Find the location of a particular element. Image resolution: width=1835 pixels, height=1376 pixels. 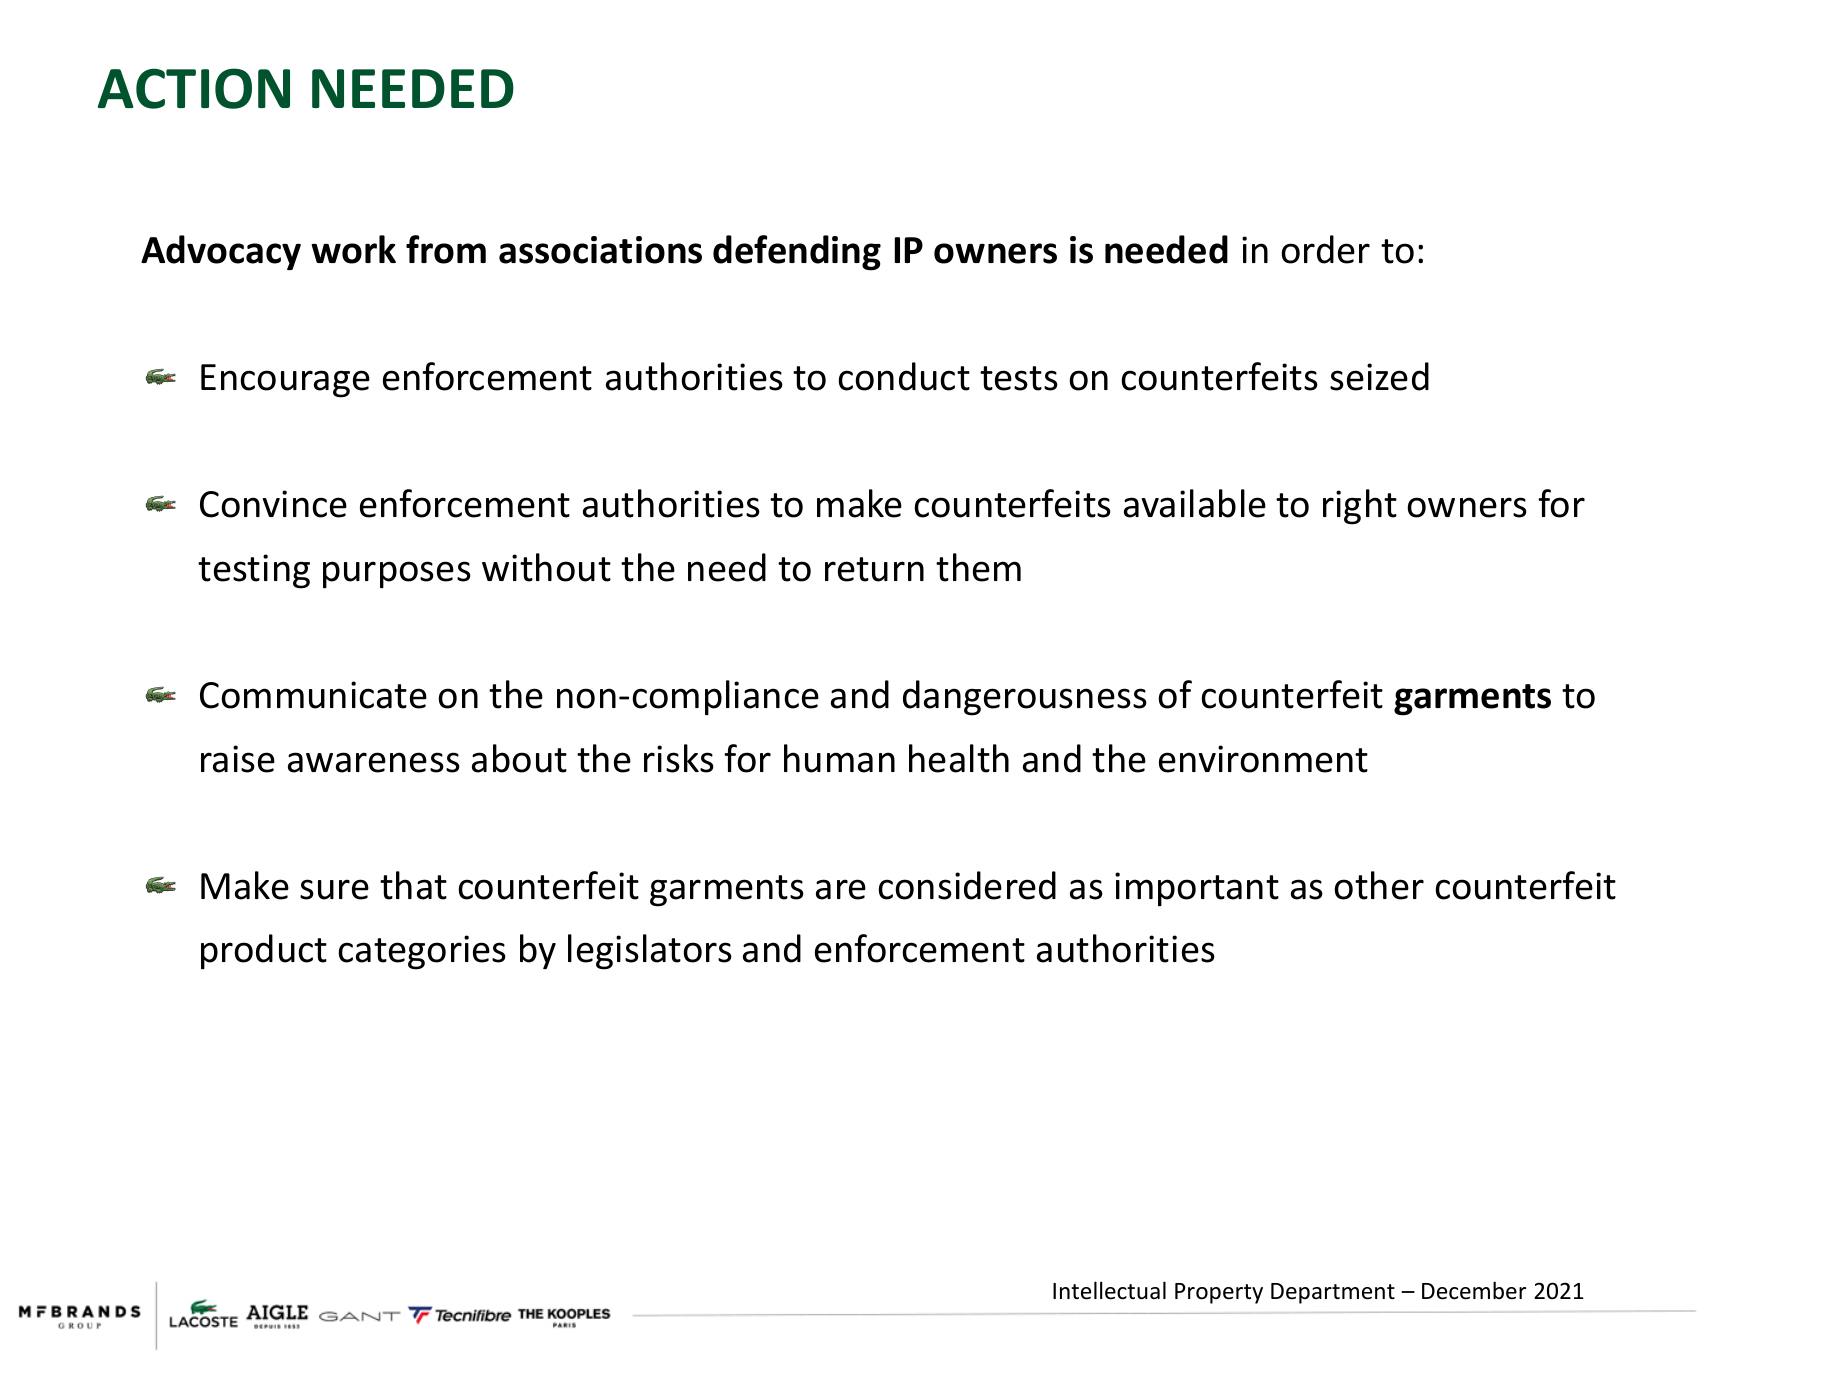

ACTION is located at coordinates (194, 88).
